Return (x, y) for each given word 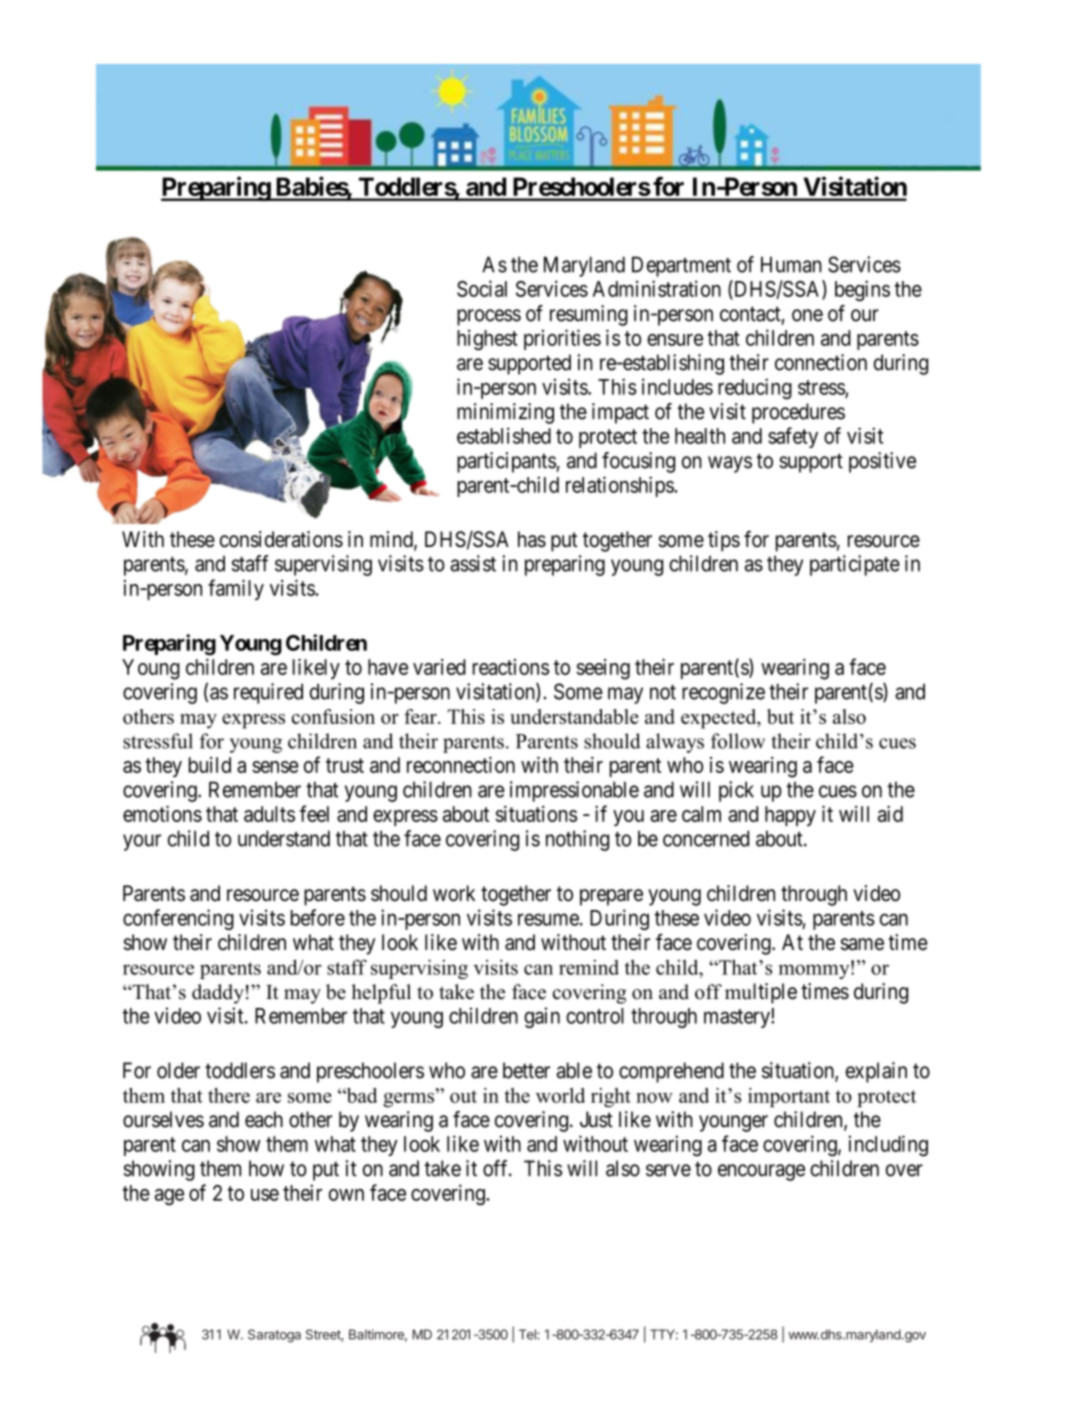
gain (542, 1017)
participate (855, 565)
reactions (511, 667)
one (807, 315)
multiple (761, 993)
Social (482, 288)
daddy (218, 994)
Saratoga (274, 1336)
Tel (528, 1334)
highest (487, 340)
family (236, 589)
